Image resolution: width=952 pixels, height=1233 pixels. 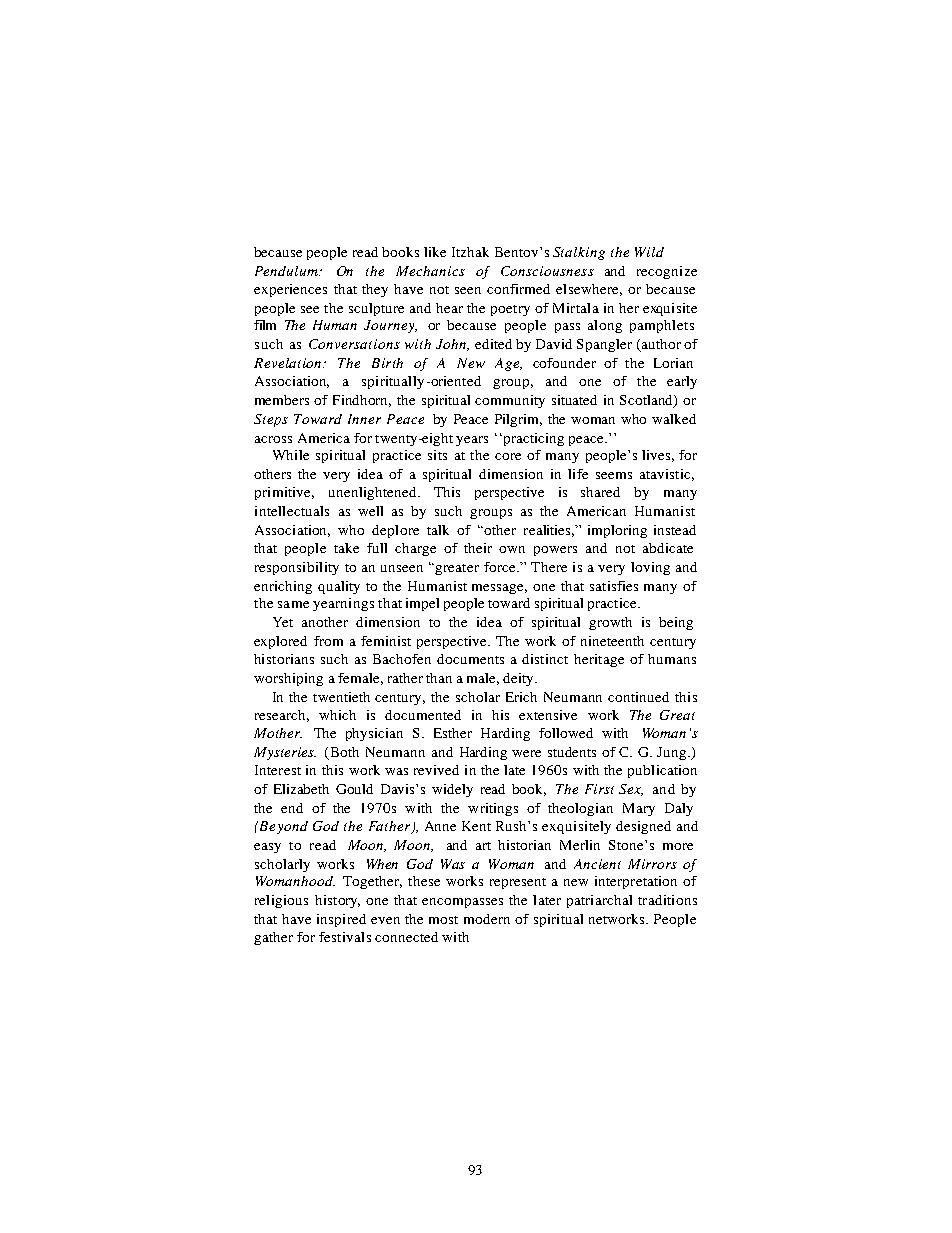 What do you see at coordinates (487, 919) in the screenshot?
I see `modern` at bounding box center [487, 919].
